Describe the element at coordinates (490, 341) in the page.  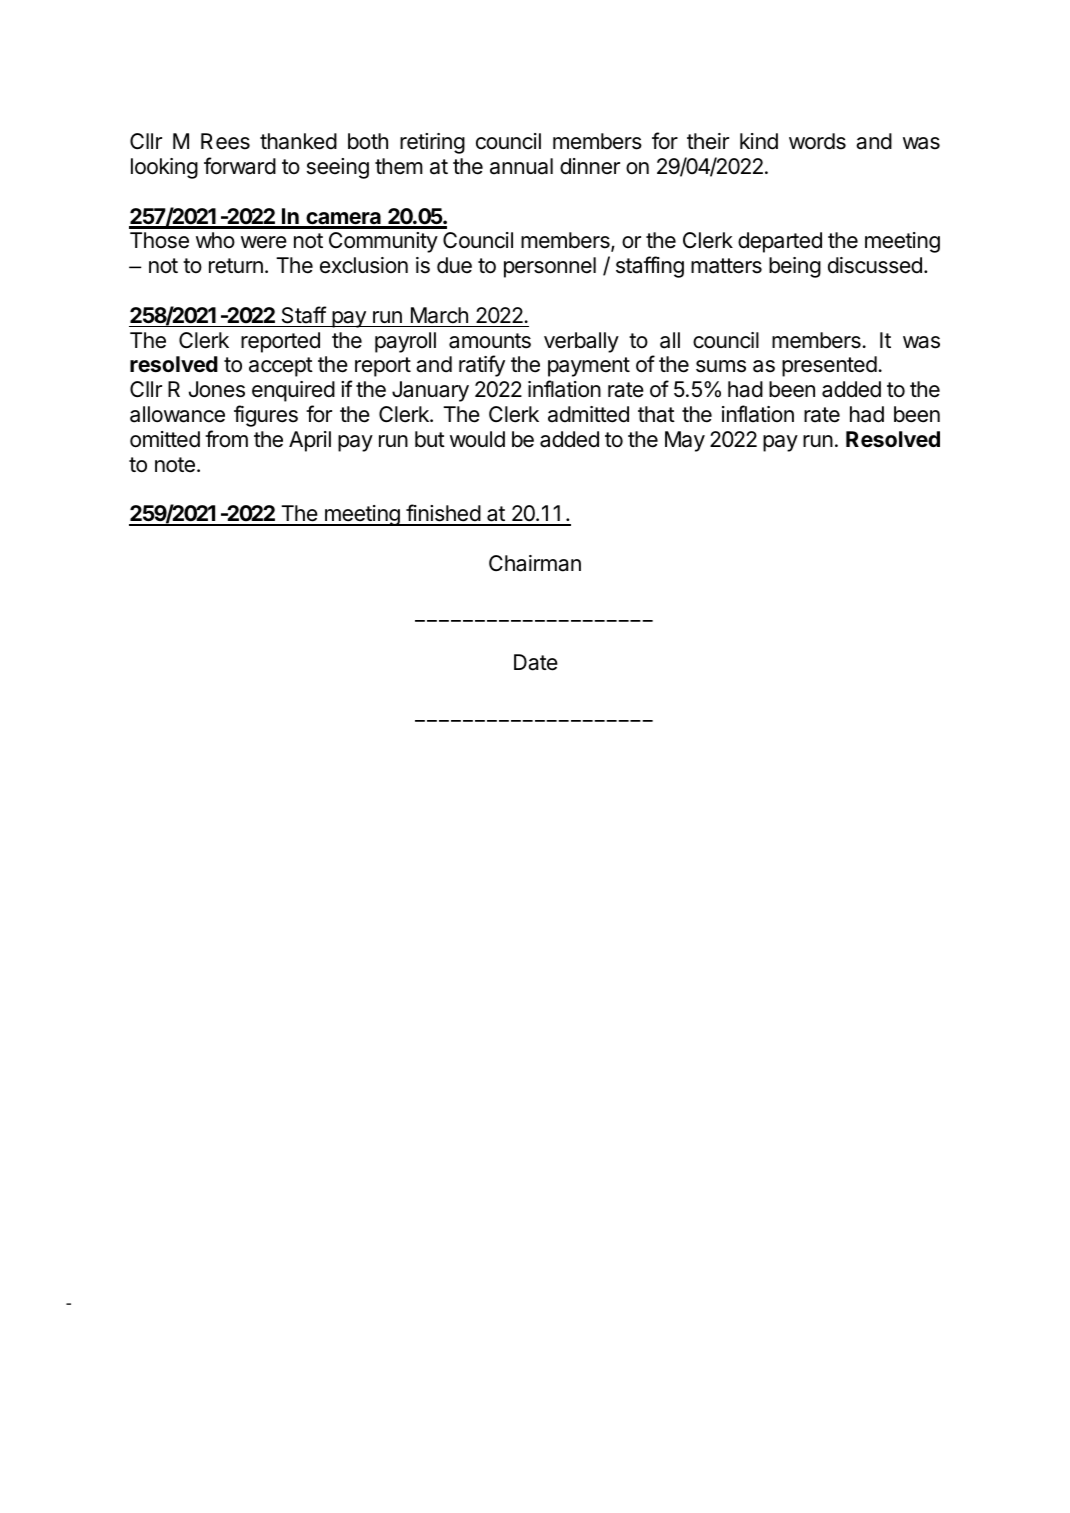
I see `amounts` at that location.
